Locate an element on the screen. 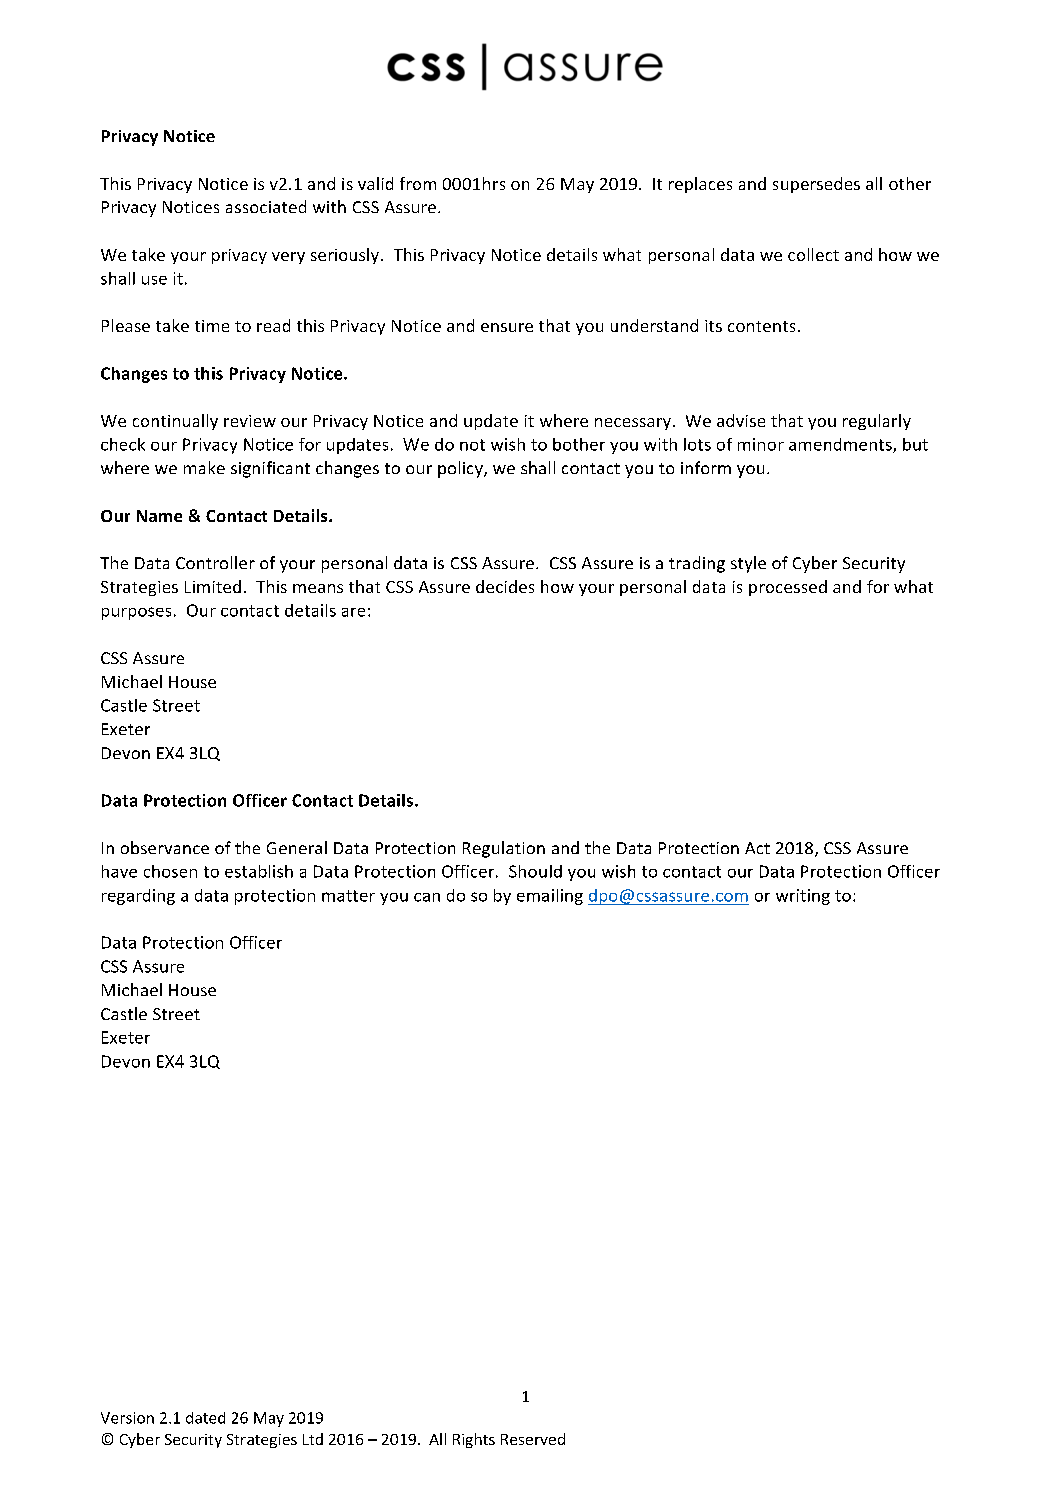 This screenshot has height=1487, width=1051. writing is located at coordinates (803, 897).
